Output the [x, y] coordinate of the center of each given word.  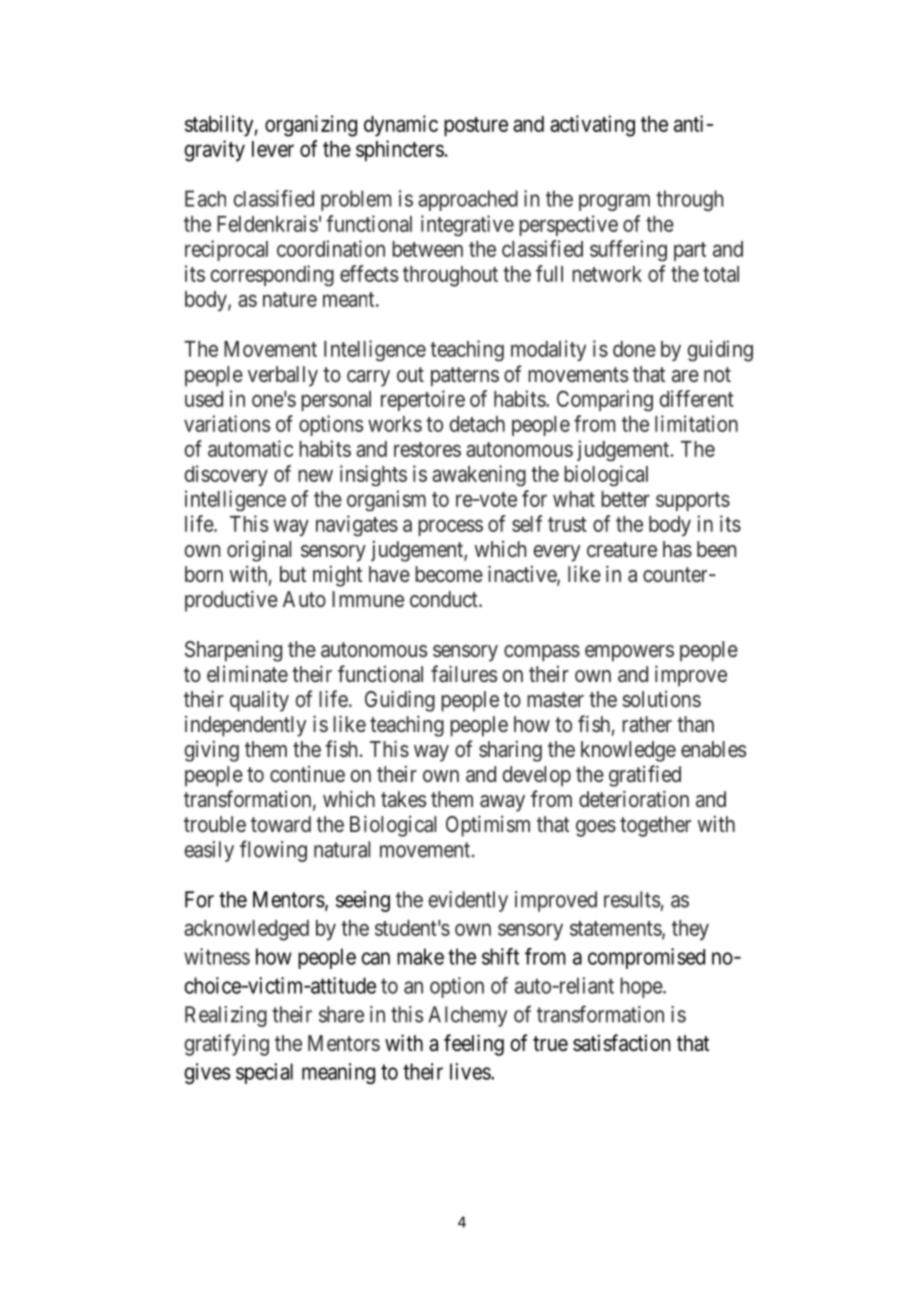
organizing [311, 126]
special [264, 1073]
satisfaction [621, 1043]
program [614, 202]
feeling [474, 1045]
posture [476, 127]
